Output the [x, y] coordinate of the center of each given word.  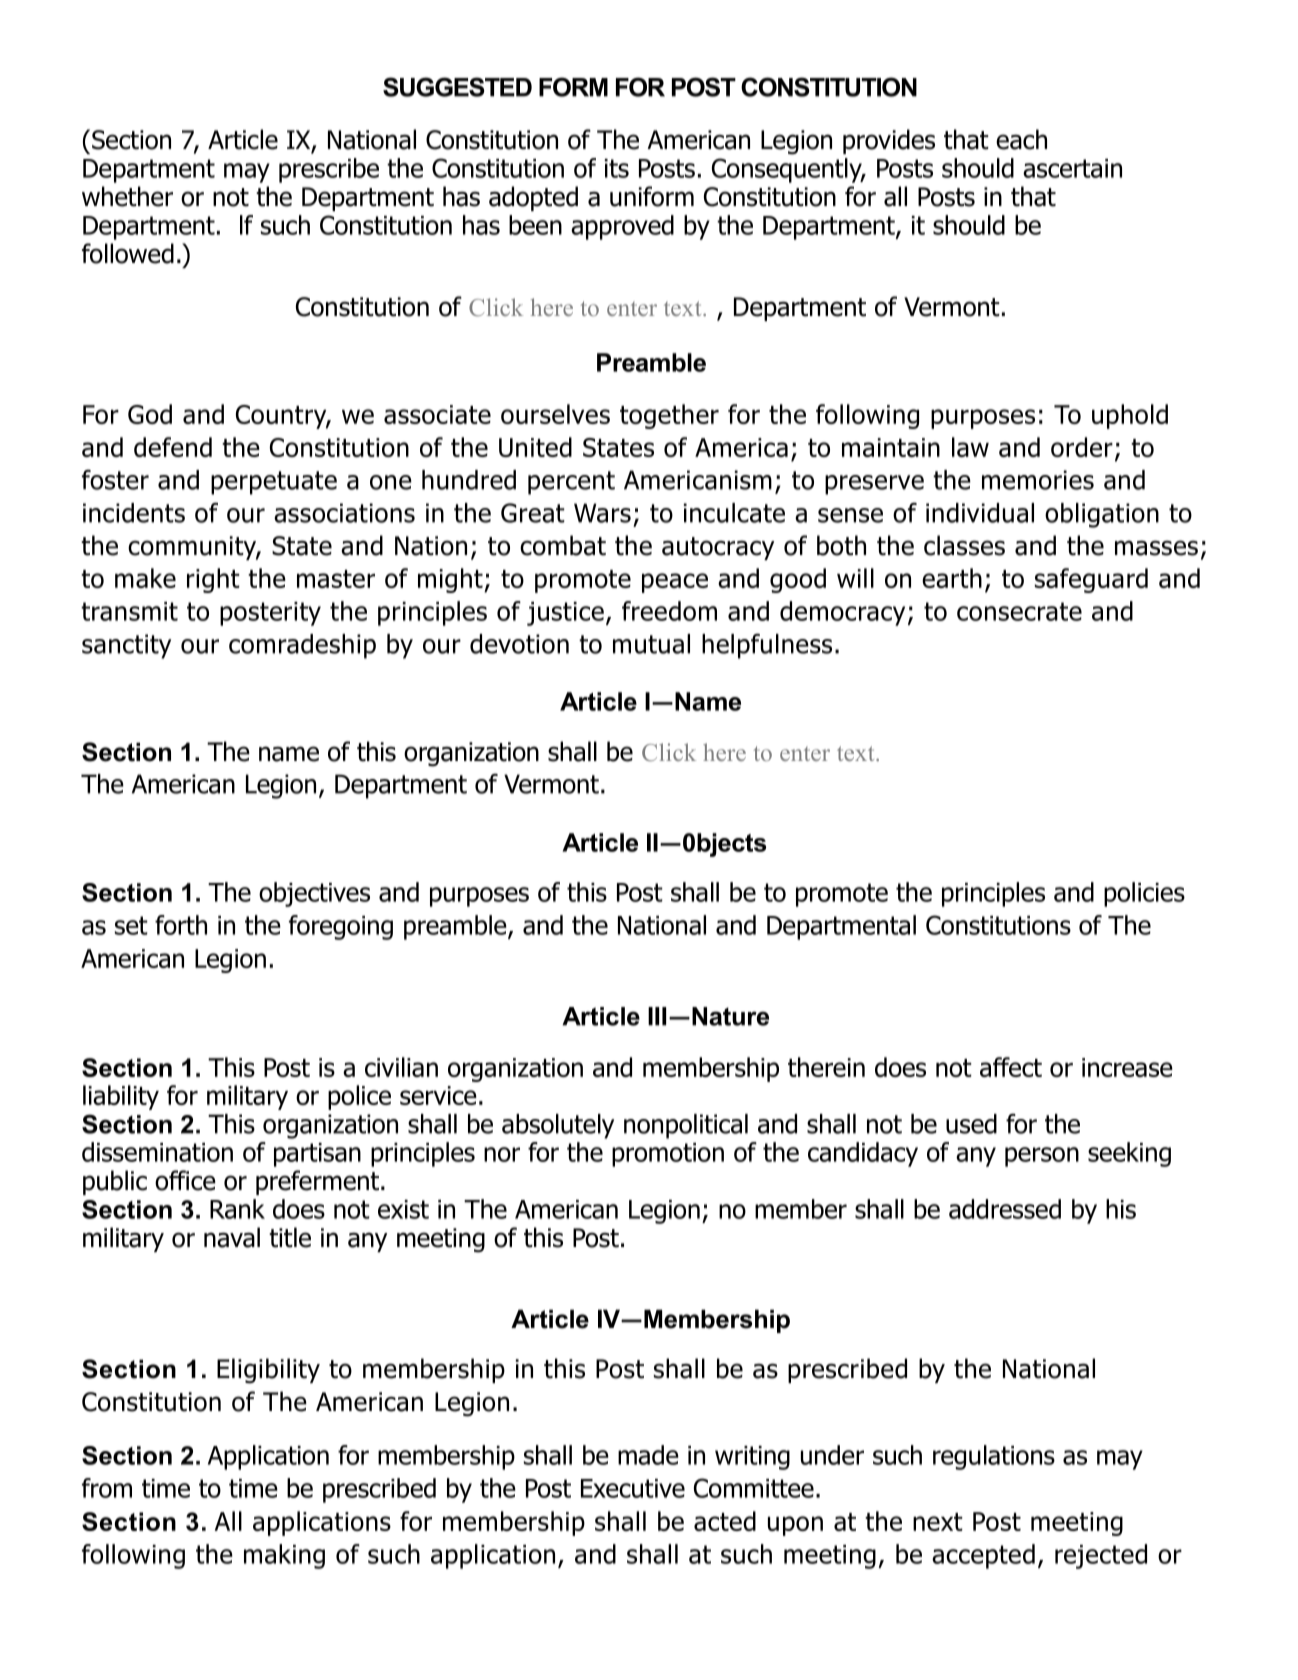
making [284, 1556]
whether [127, 196]
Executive [633, 1488]
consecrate [1019, 611]
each [1021, 139]
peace [675, 583]
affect [1011, 1067]
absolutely [558, 1126]
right [213, 580]
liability [121, 1097]
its [617, 168]
